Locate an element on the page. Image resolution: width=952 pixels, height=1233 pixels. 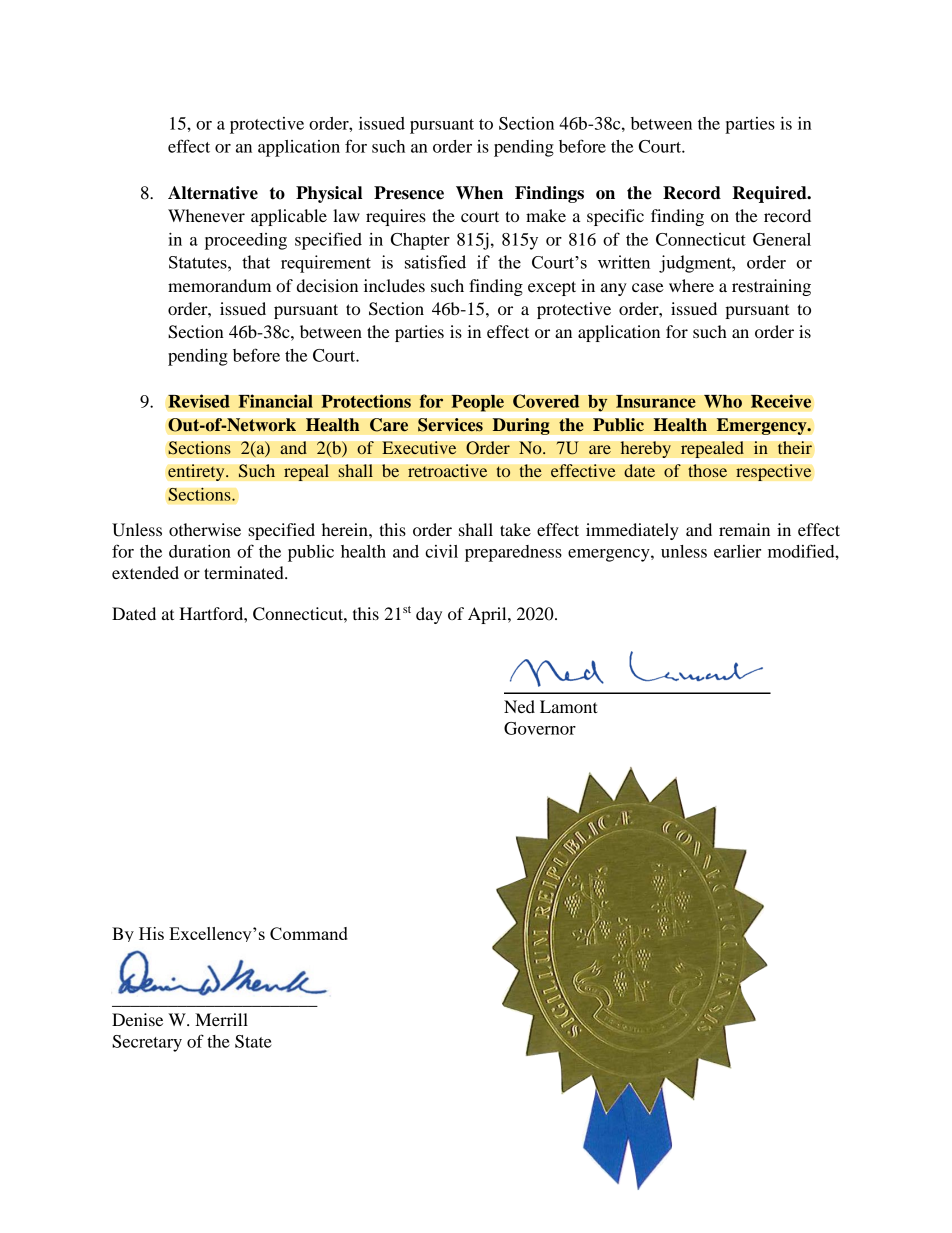
April is located at coordinates (488, 615).
